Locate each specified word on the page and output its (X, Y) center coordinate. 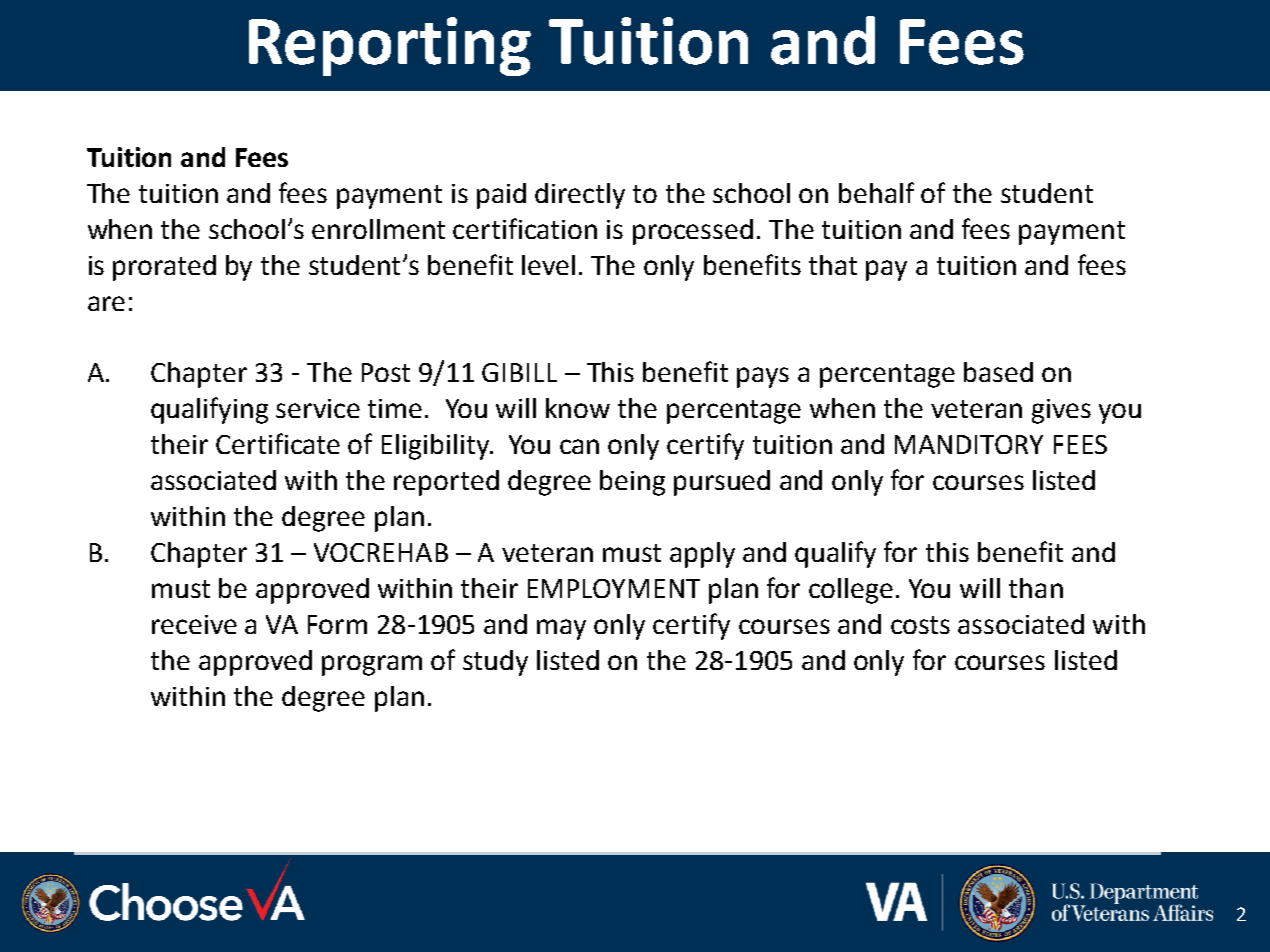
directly (580, 196)
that (833, 265)
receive (194, 624)
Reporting (390, 46)
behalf (876, 192)
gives (1061, 411)
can (579, 446)
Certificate (278, 443)
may (561, 629)
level (548, 265)
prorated (164, 268)
